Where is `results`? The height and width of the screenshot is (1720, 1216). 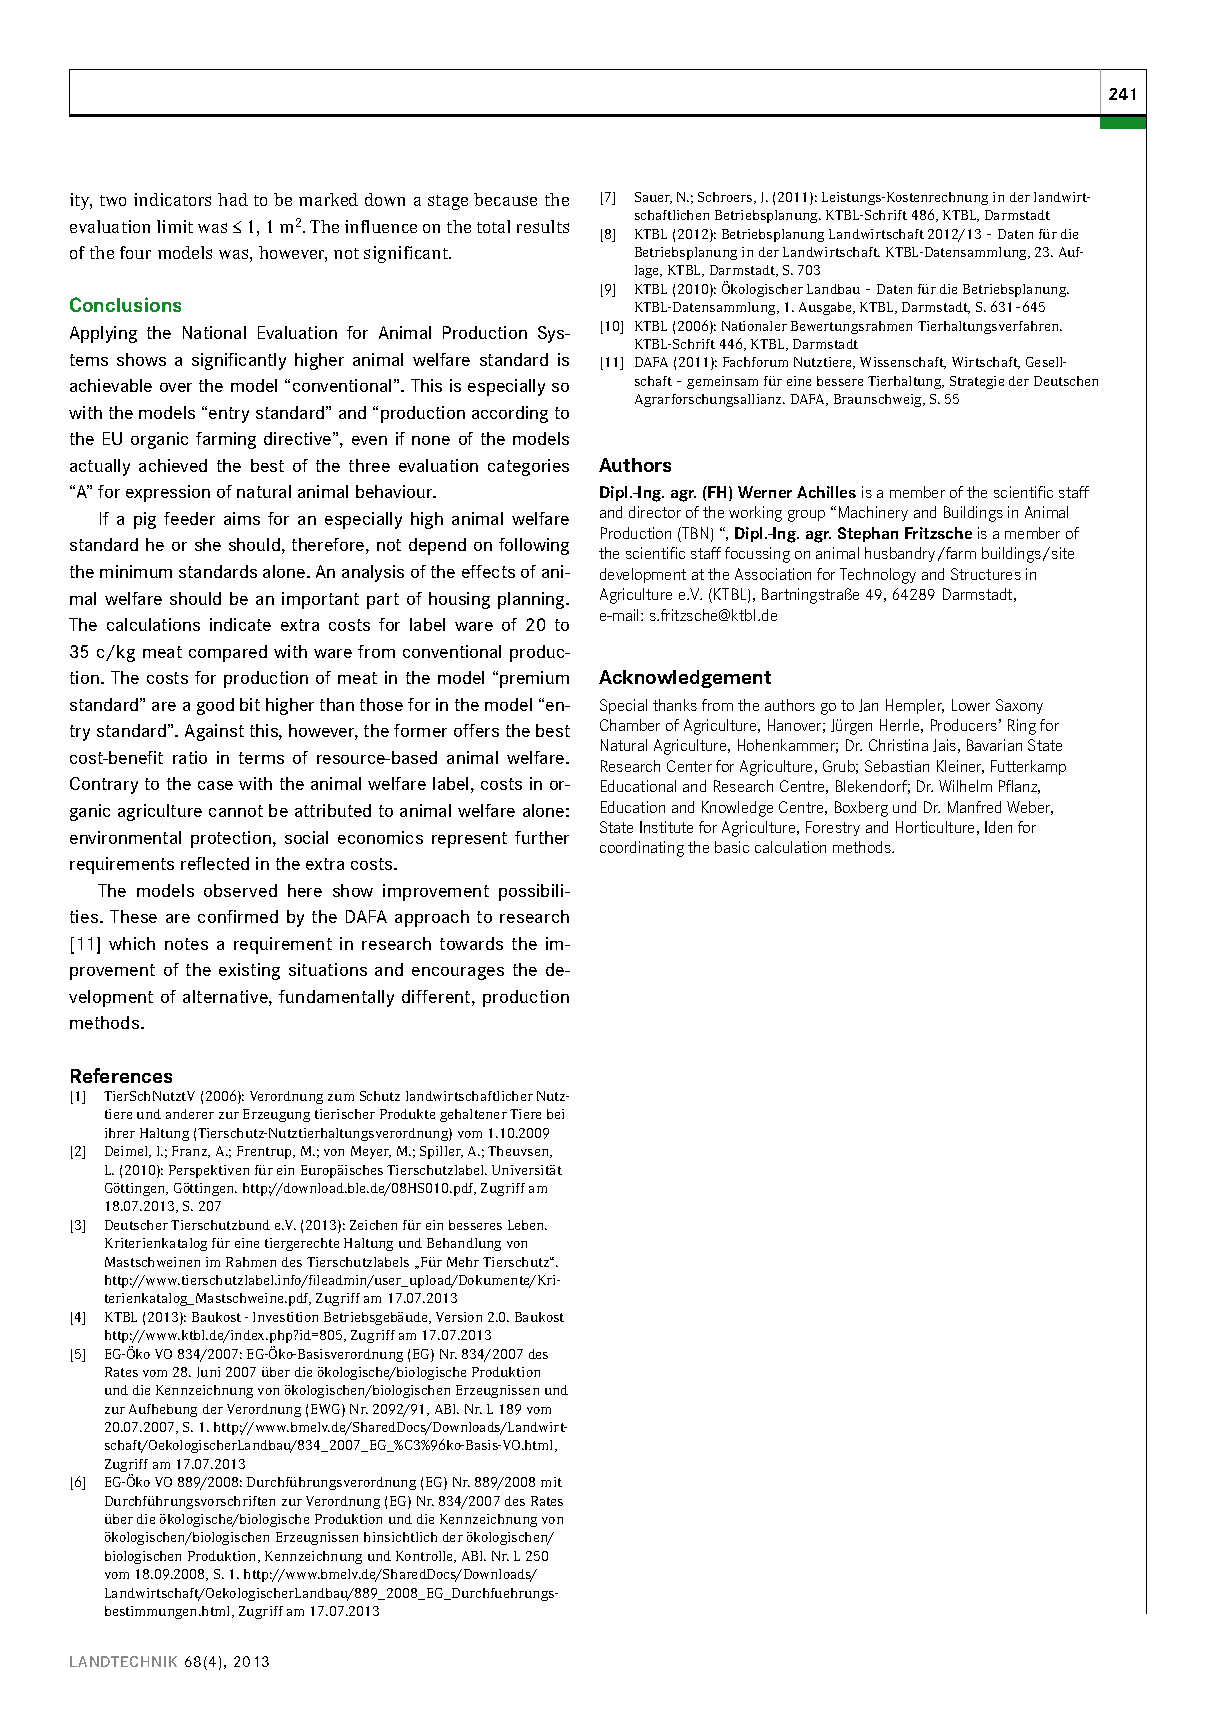 results is located at coordinates (543, 226).
